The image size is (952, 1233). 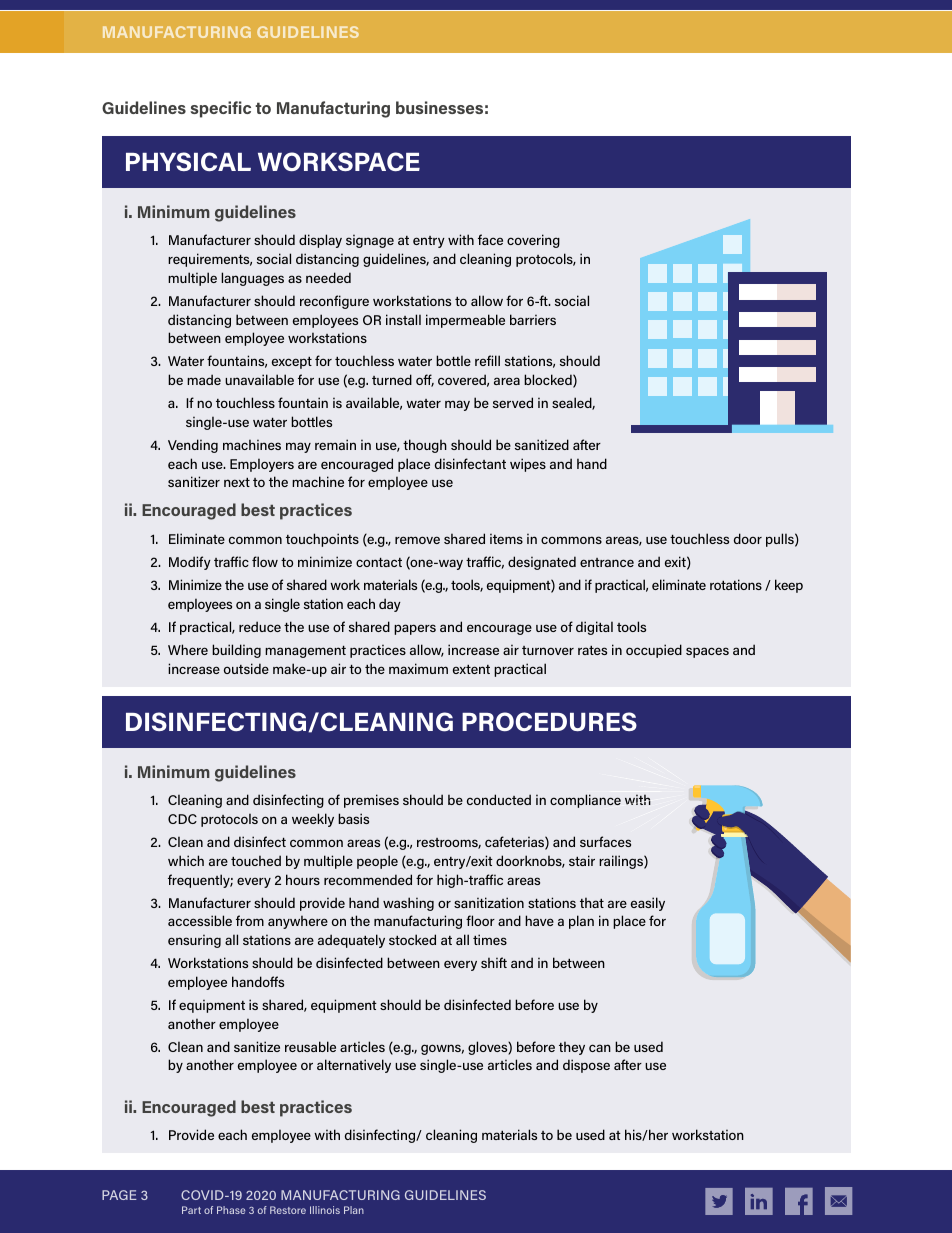 I want to click on Part, so click(x=191, y=1210).
